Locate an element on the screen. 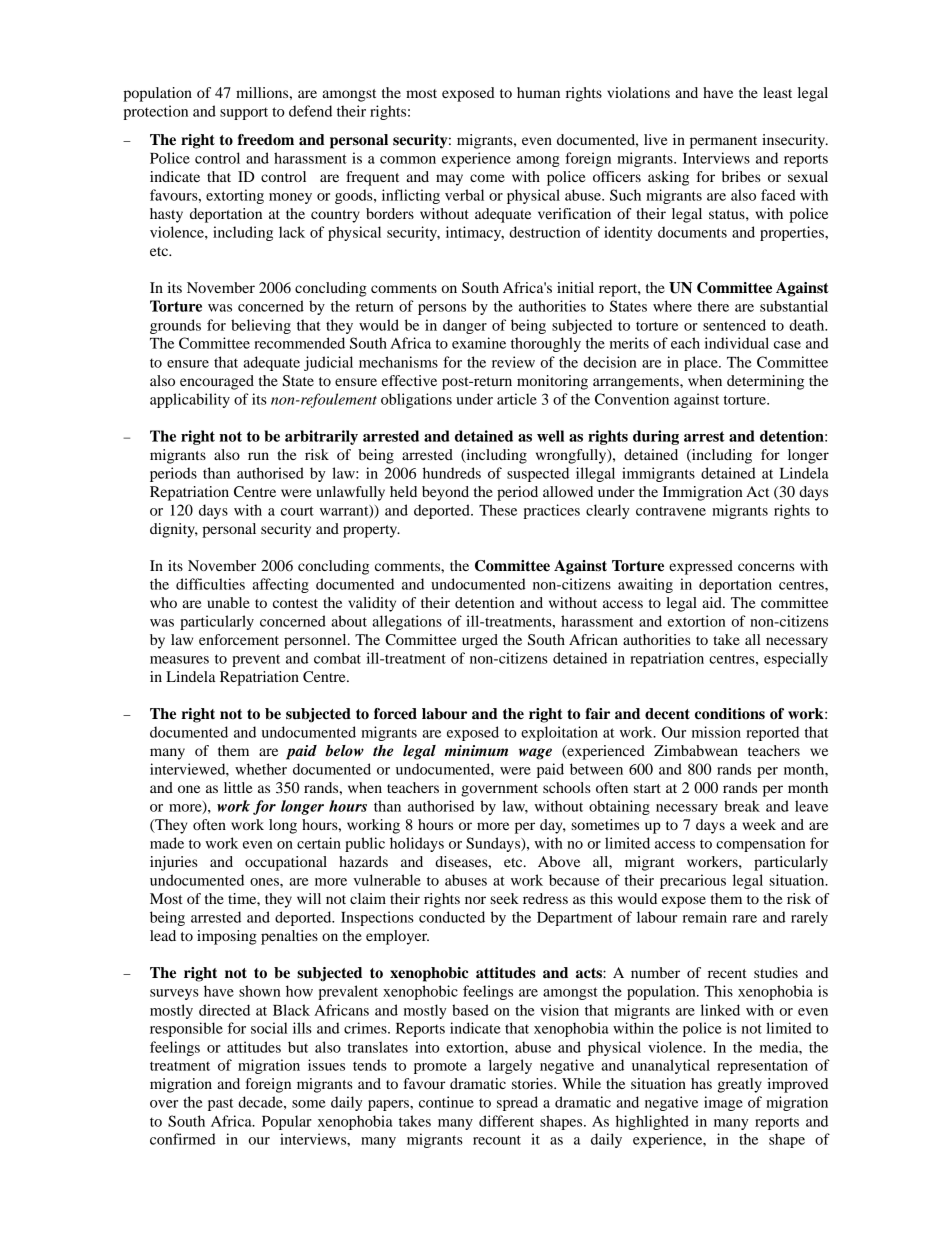  encouraged is located at coordinates (217, 382).
